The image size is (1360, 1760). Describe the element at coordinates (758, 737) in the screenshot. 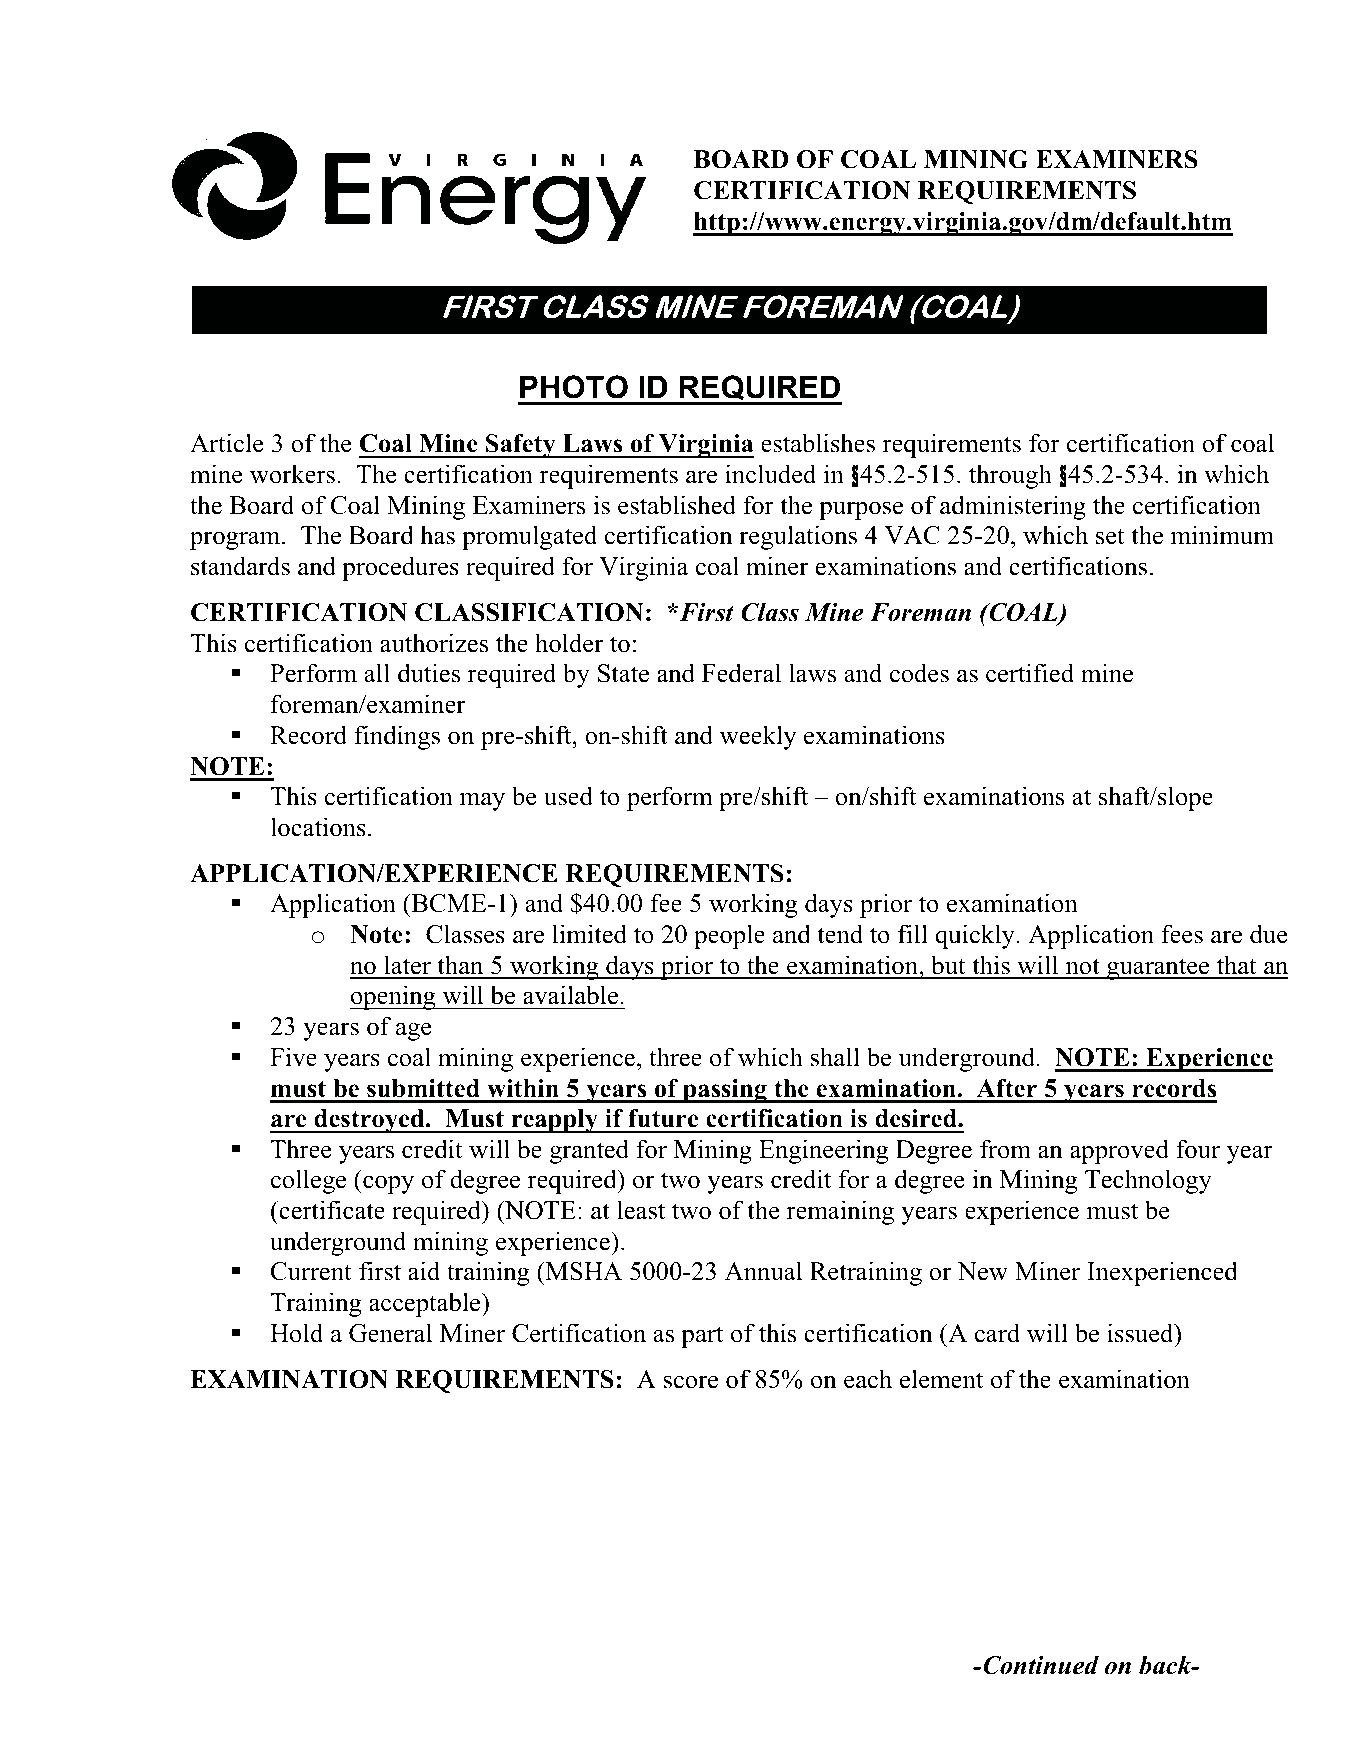

I see `weekly` at that location.
